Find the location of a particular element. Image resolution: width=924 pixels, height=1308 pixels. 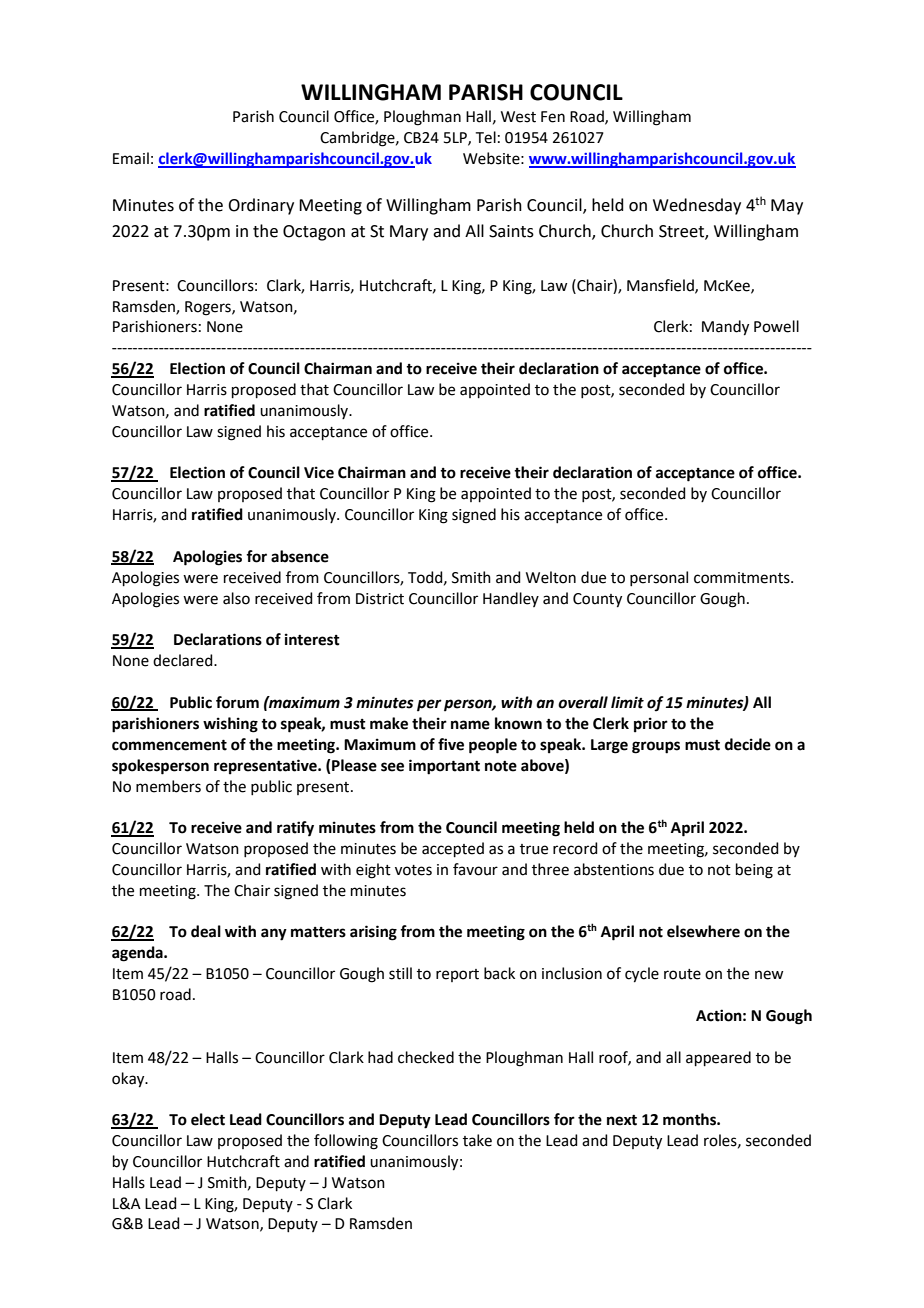

commitments is located at coordinates (743, 578).
